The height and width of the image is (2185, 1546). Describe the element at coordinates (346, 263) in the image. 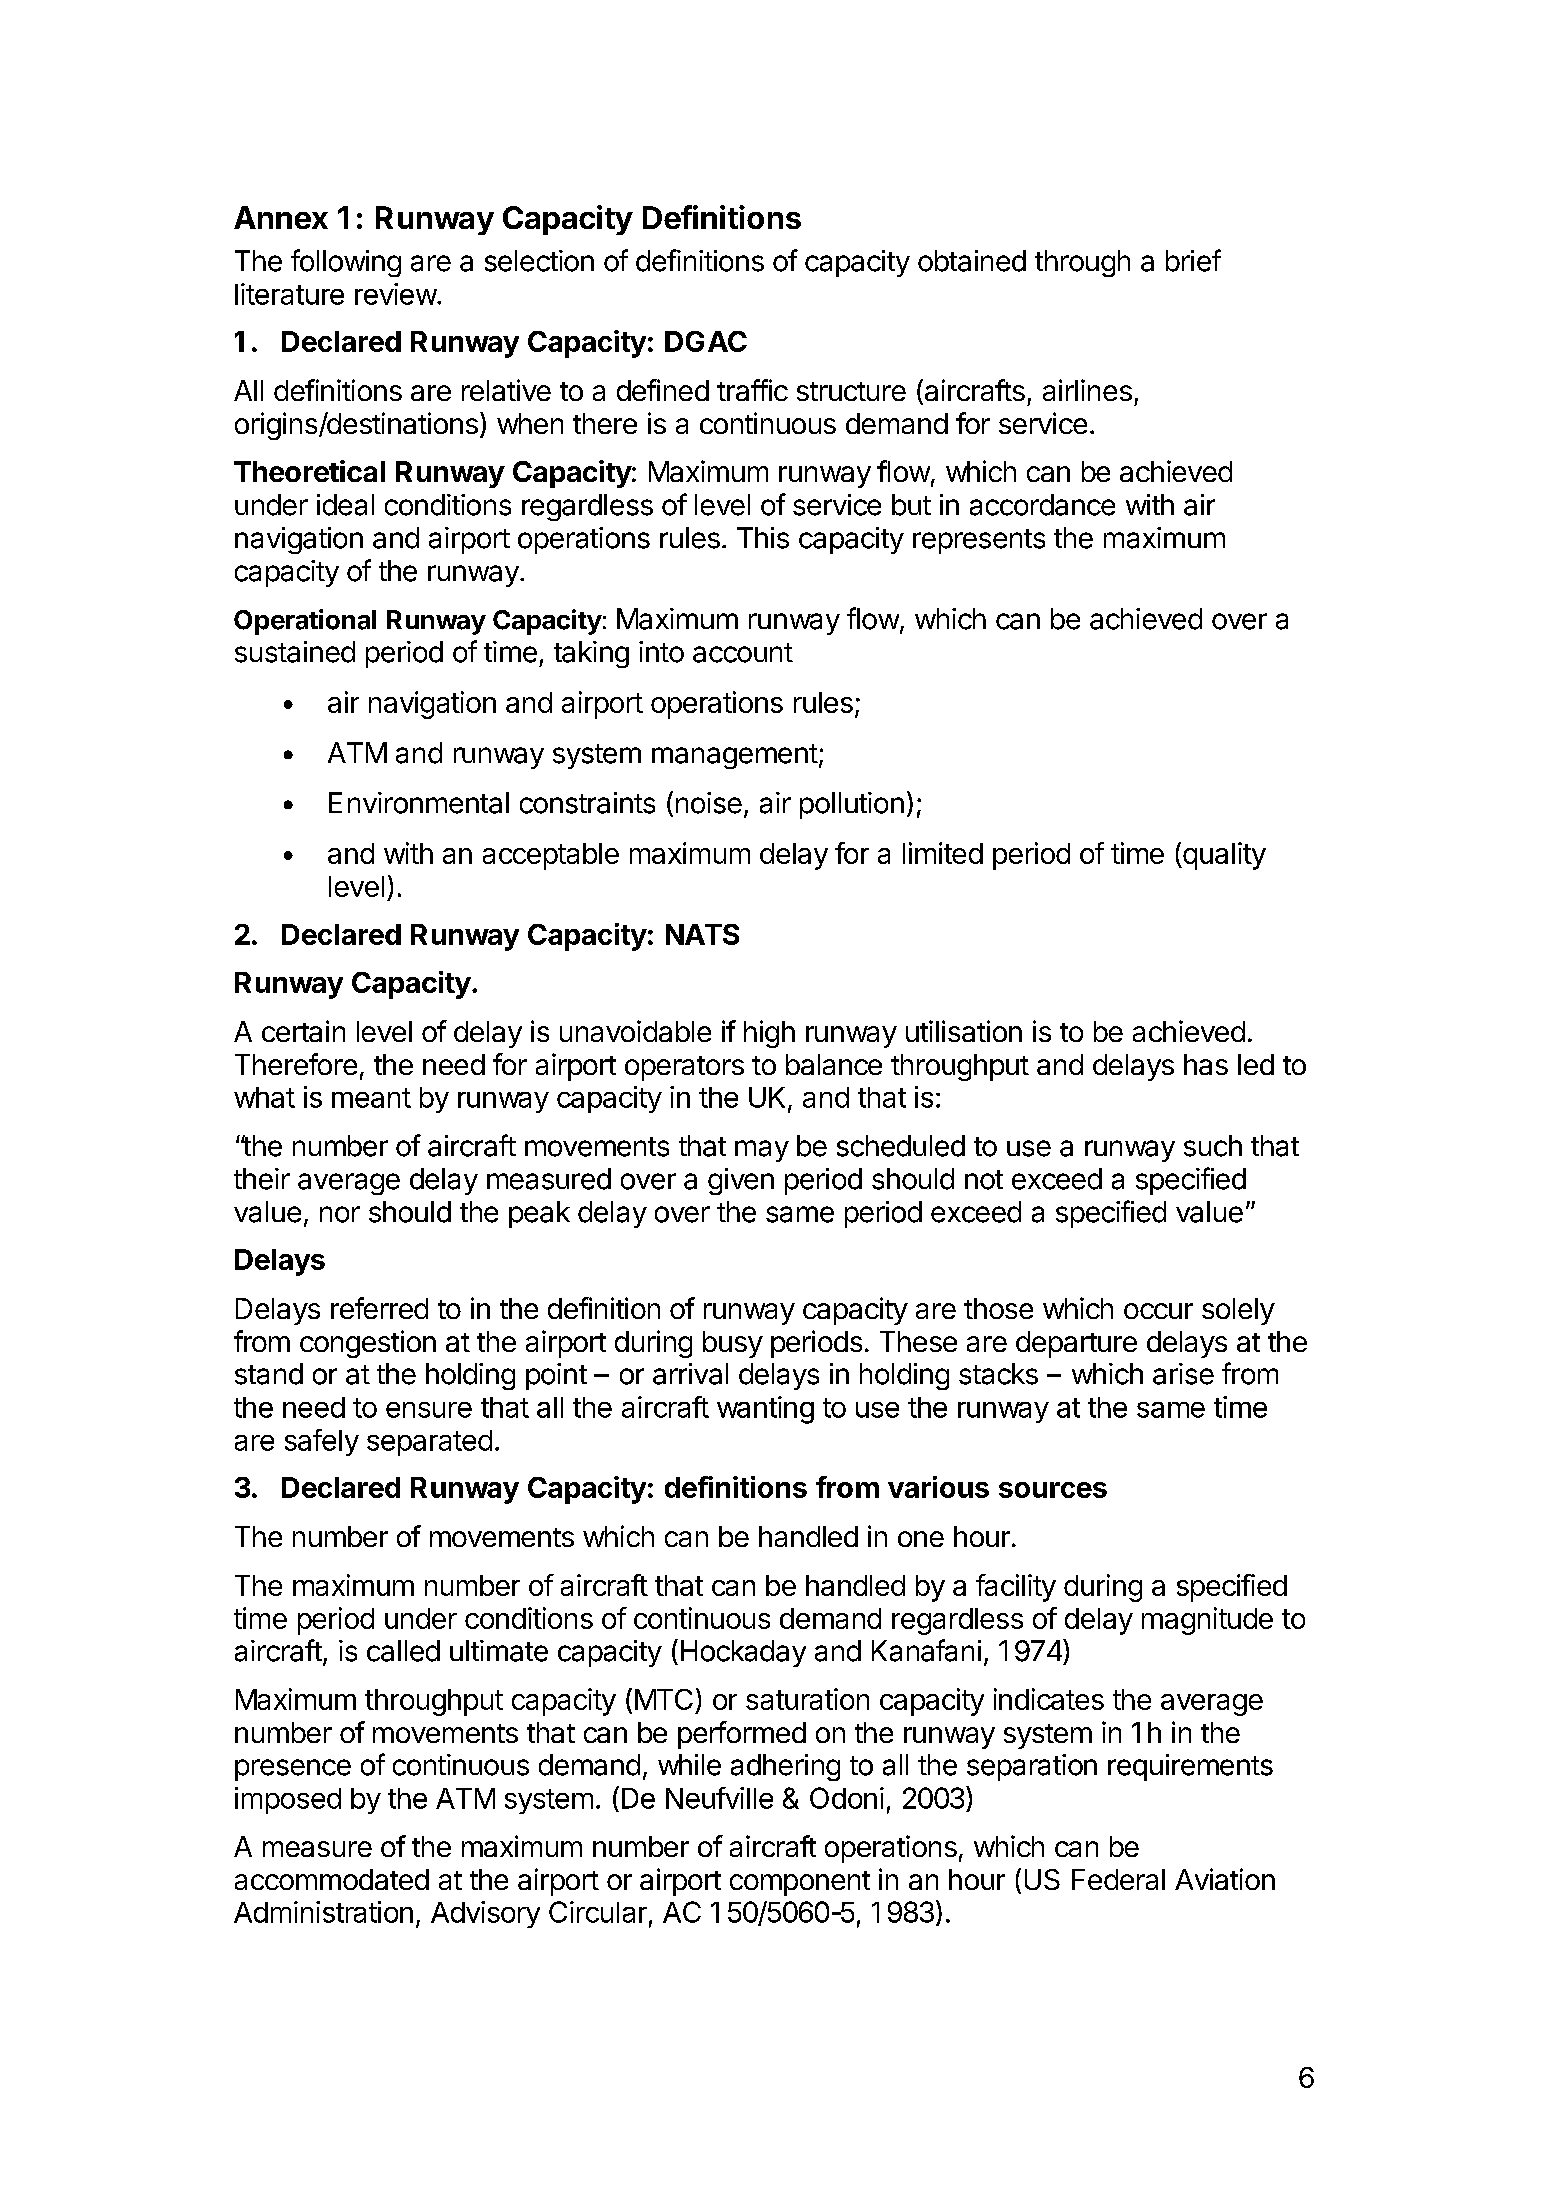

I see `following` at that location.
